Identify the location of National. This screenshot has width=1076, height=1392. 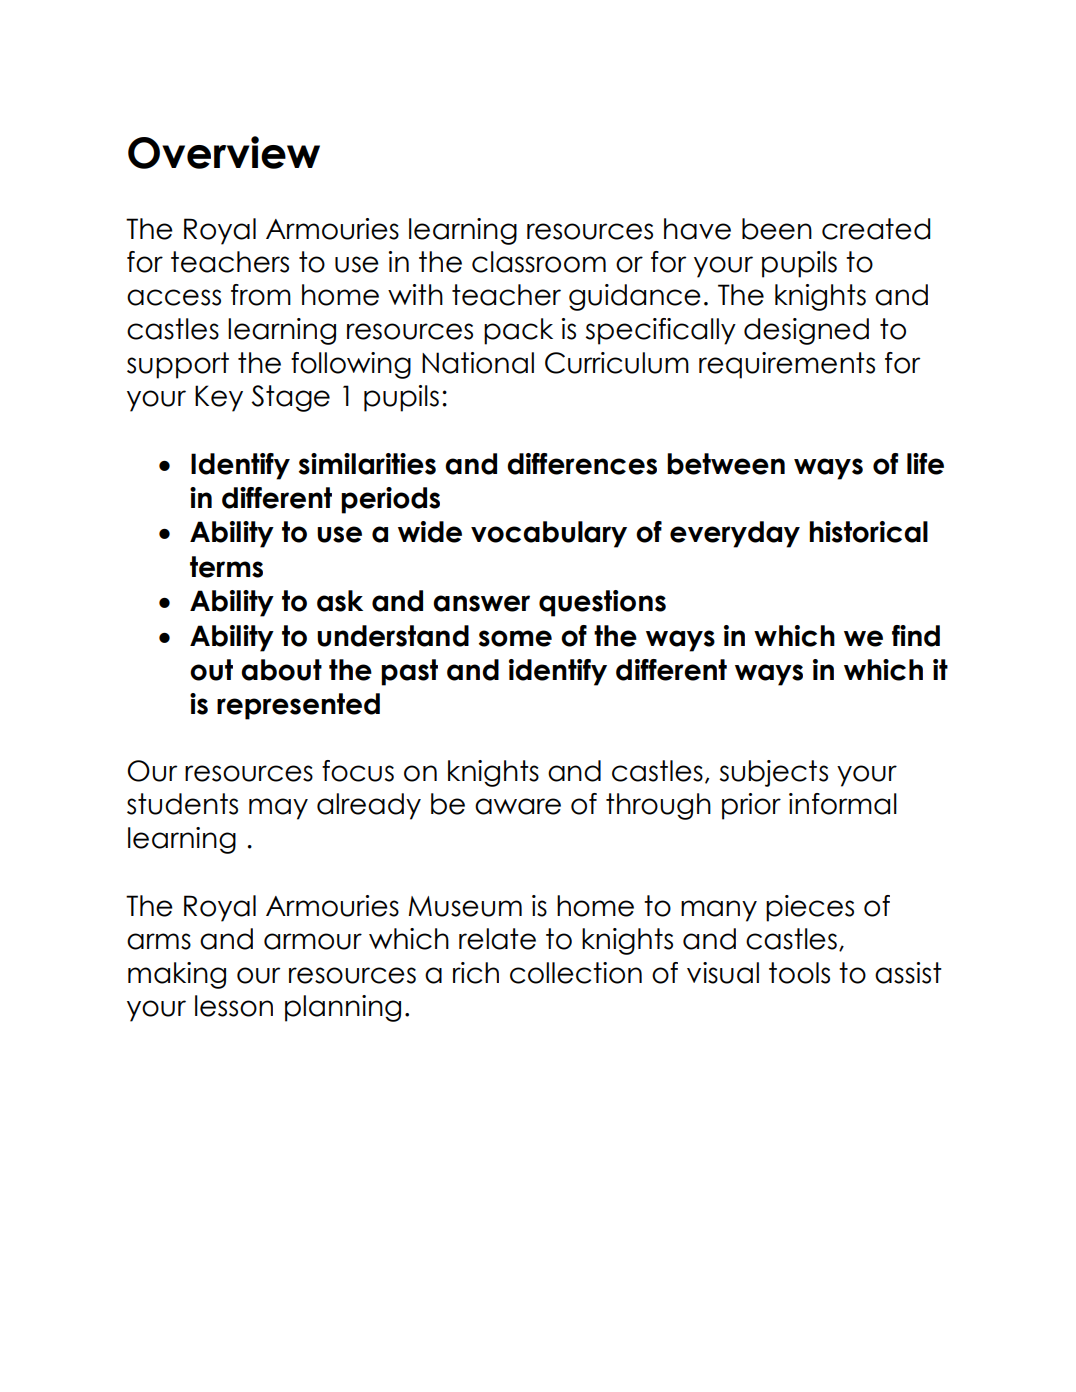
(478, 363).
